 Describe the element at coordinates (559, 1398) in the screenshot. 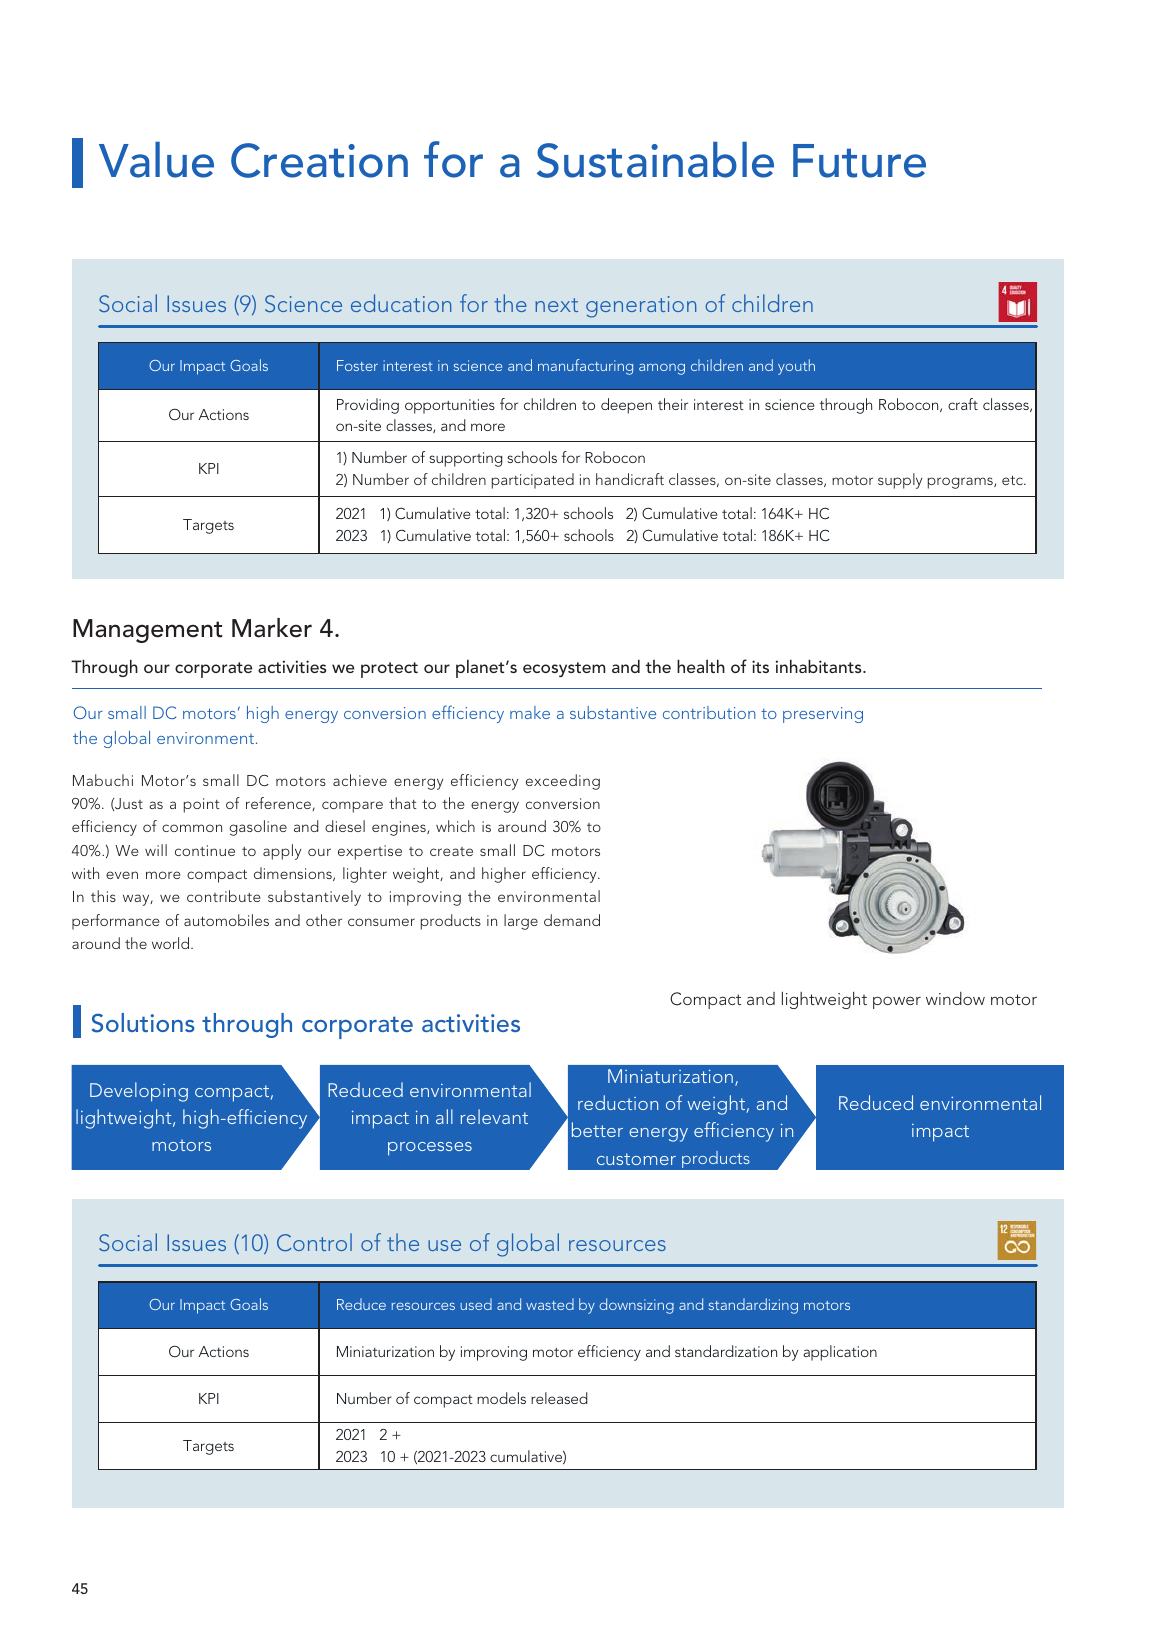

I see `released` at that location.
